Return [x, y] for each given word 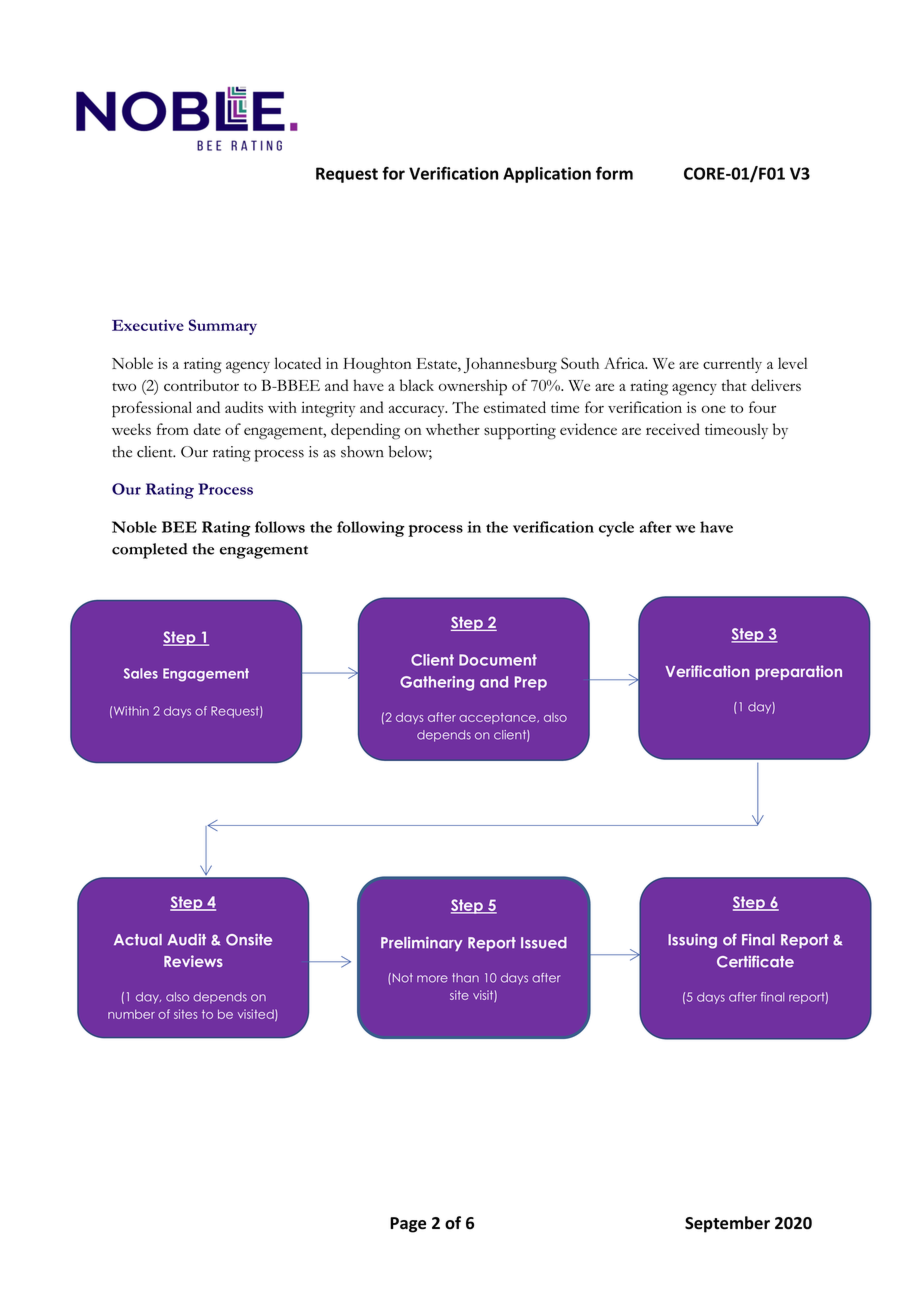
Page [408, 1225]
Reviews [193, 961]
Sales [141, 673]
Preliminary [421, 944]
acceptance [498, 718]
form [614, 173]
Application [547, 175]
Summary [223, 327]
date [207, 429]
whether [453, 429]
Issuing [692, 941]
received [673, 429]
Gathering [437, 683]
